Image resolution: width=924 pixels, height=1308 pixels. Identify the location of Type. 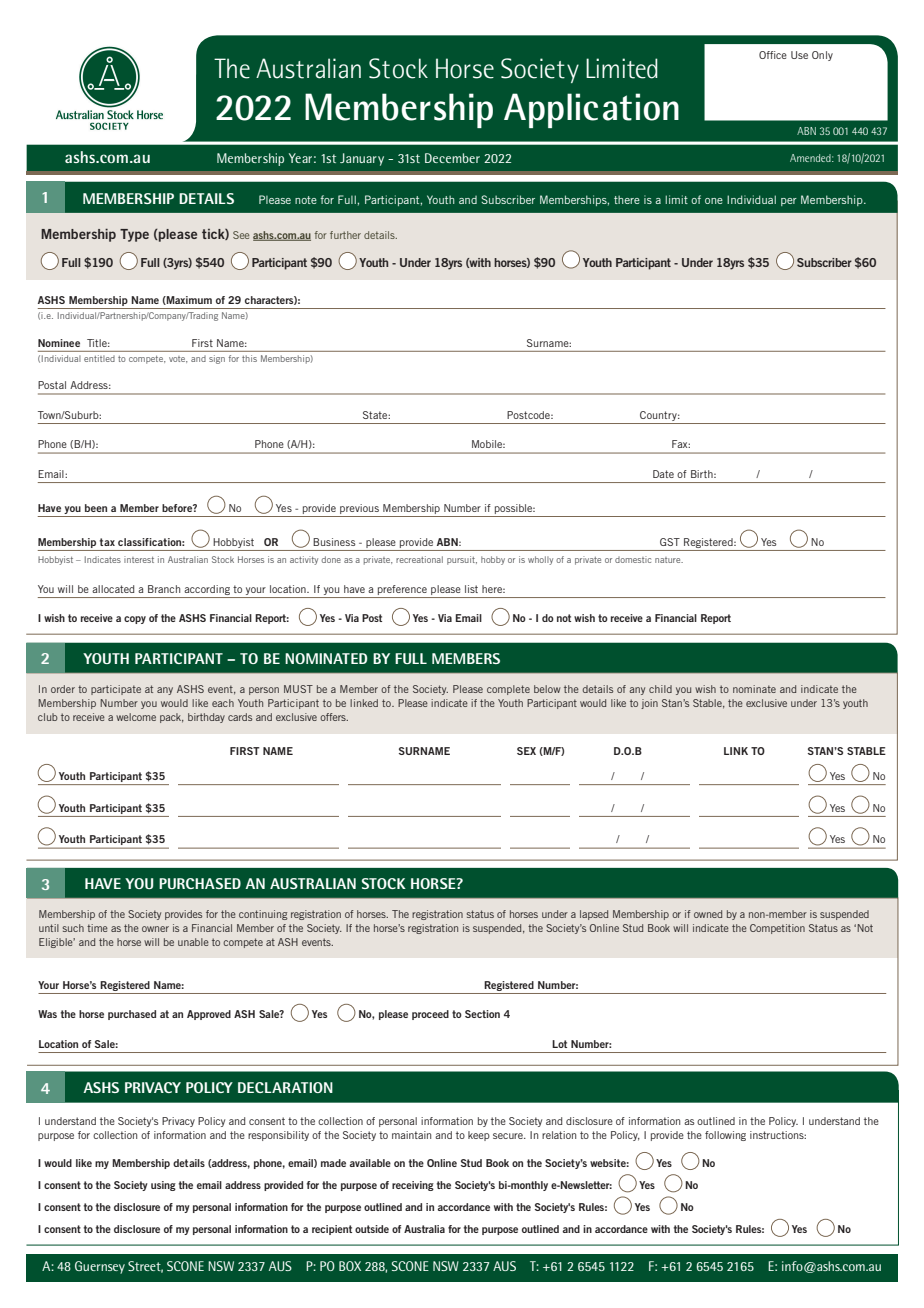
(134, 235).
